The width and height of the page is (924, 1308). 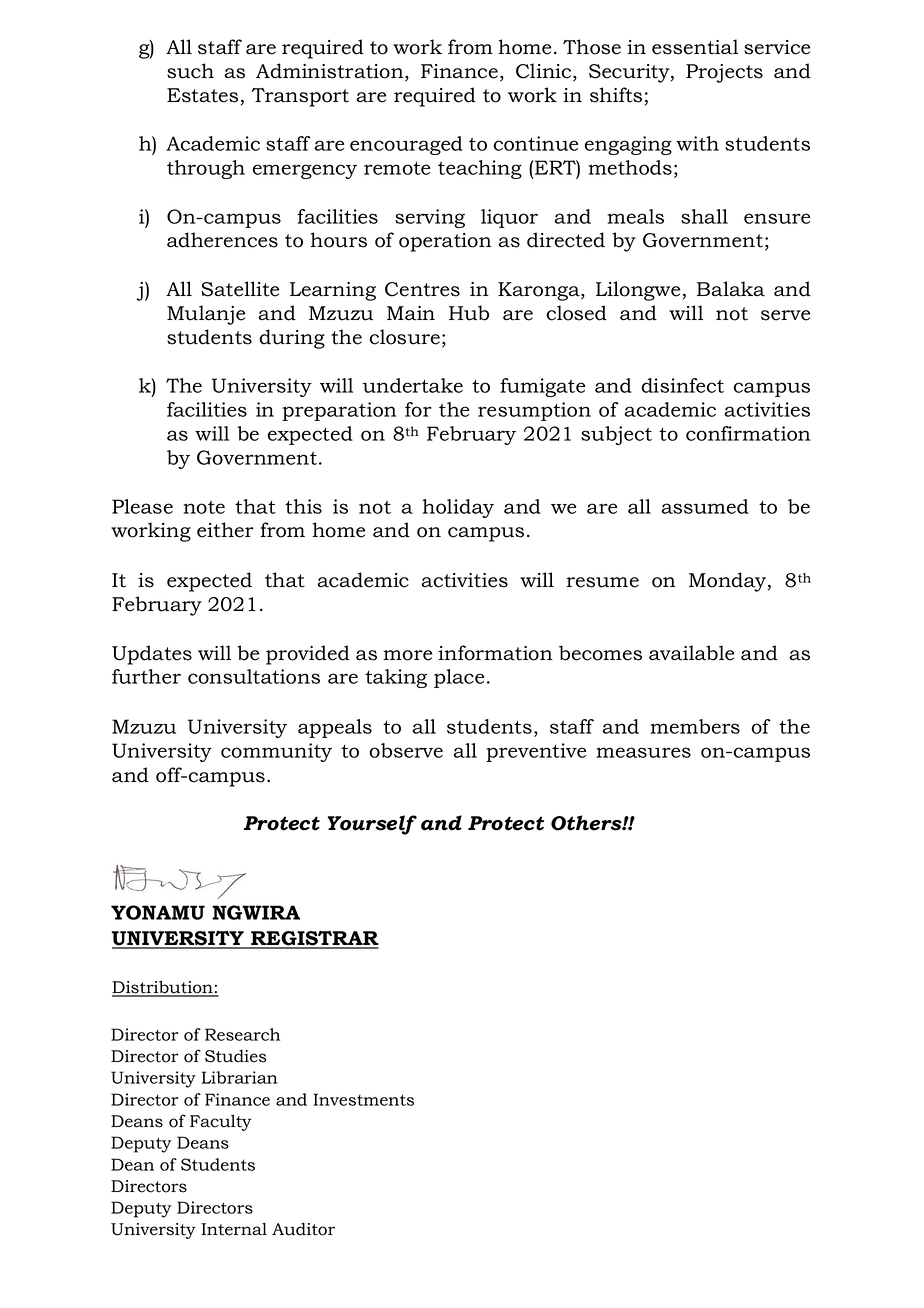 What do you see at coordinates (202, 95) in the page?
I see `Estates` at bounding box center [202, 95].
